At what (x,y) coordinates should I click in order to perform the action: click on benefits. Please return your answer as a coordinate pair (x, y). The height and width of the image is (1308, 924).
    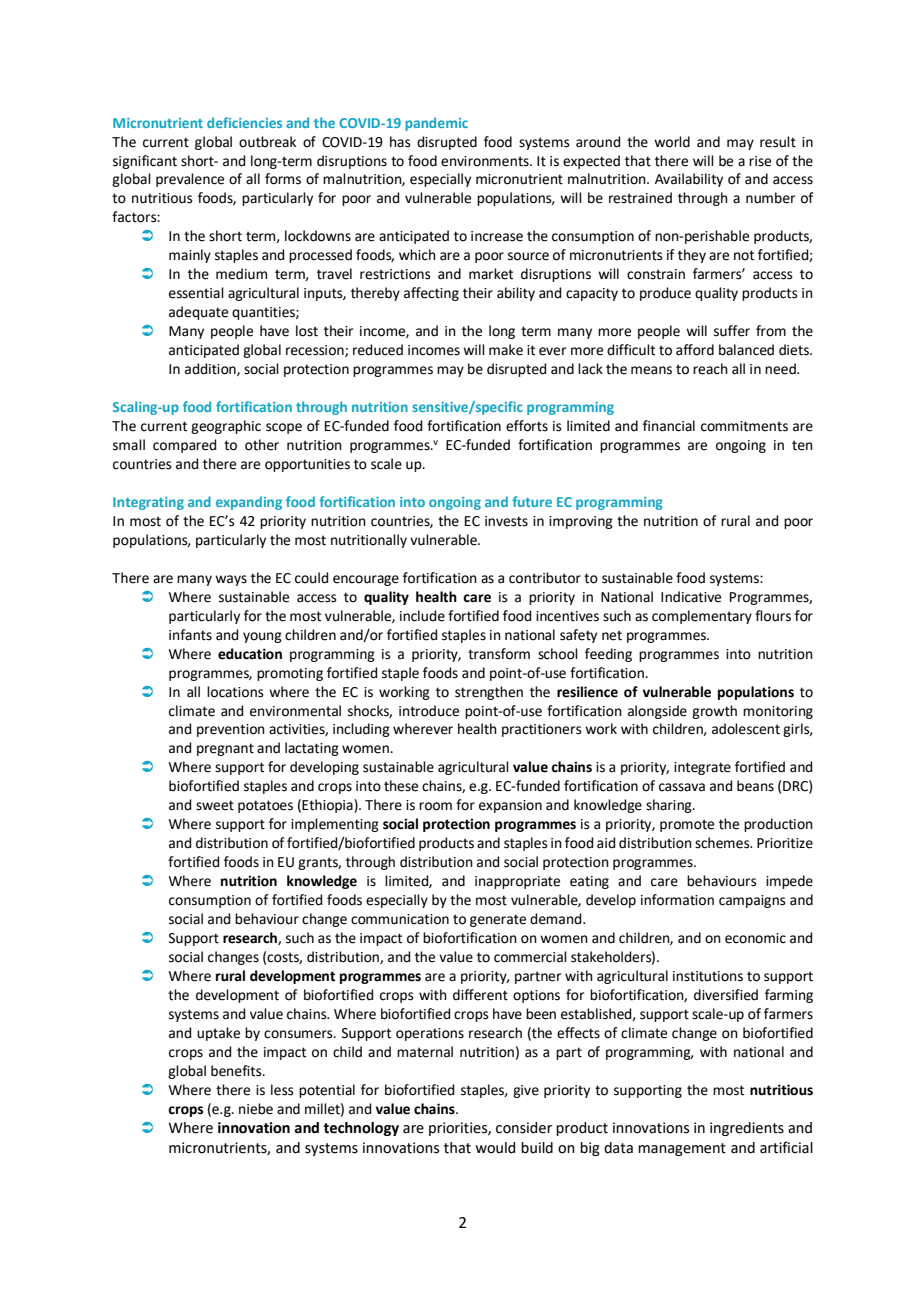
    Looking at the image, I should click on (237, 1071).
